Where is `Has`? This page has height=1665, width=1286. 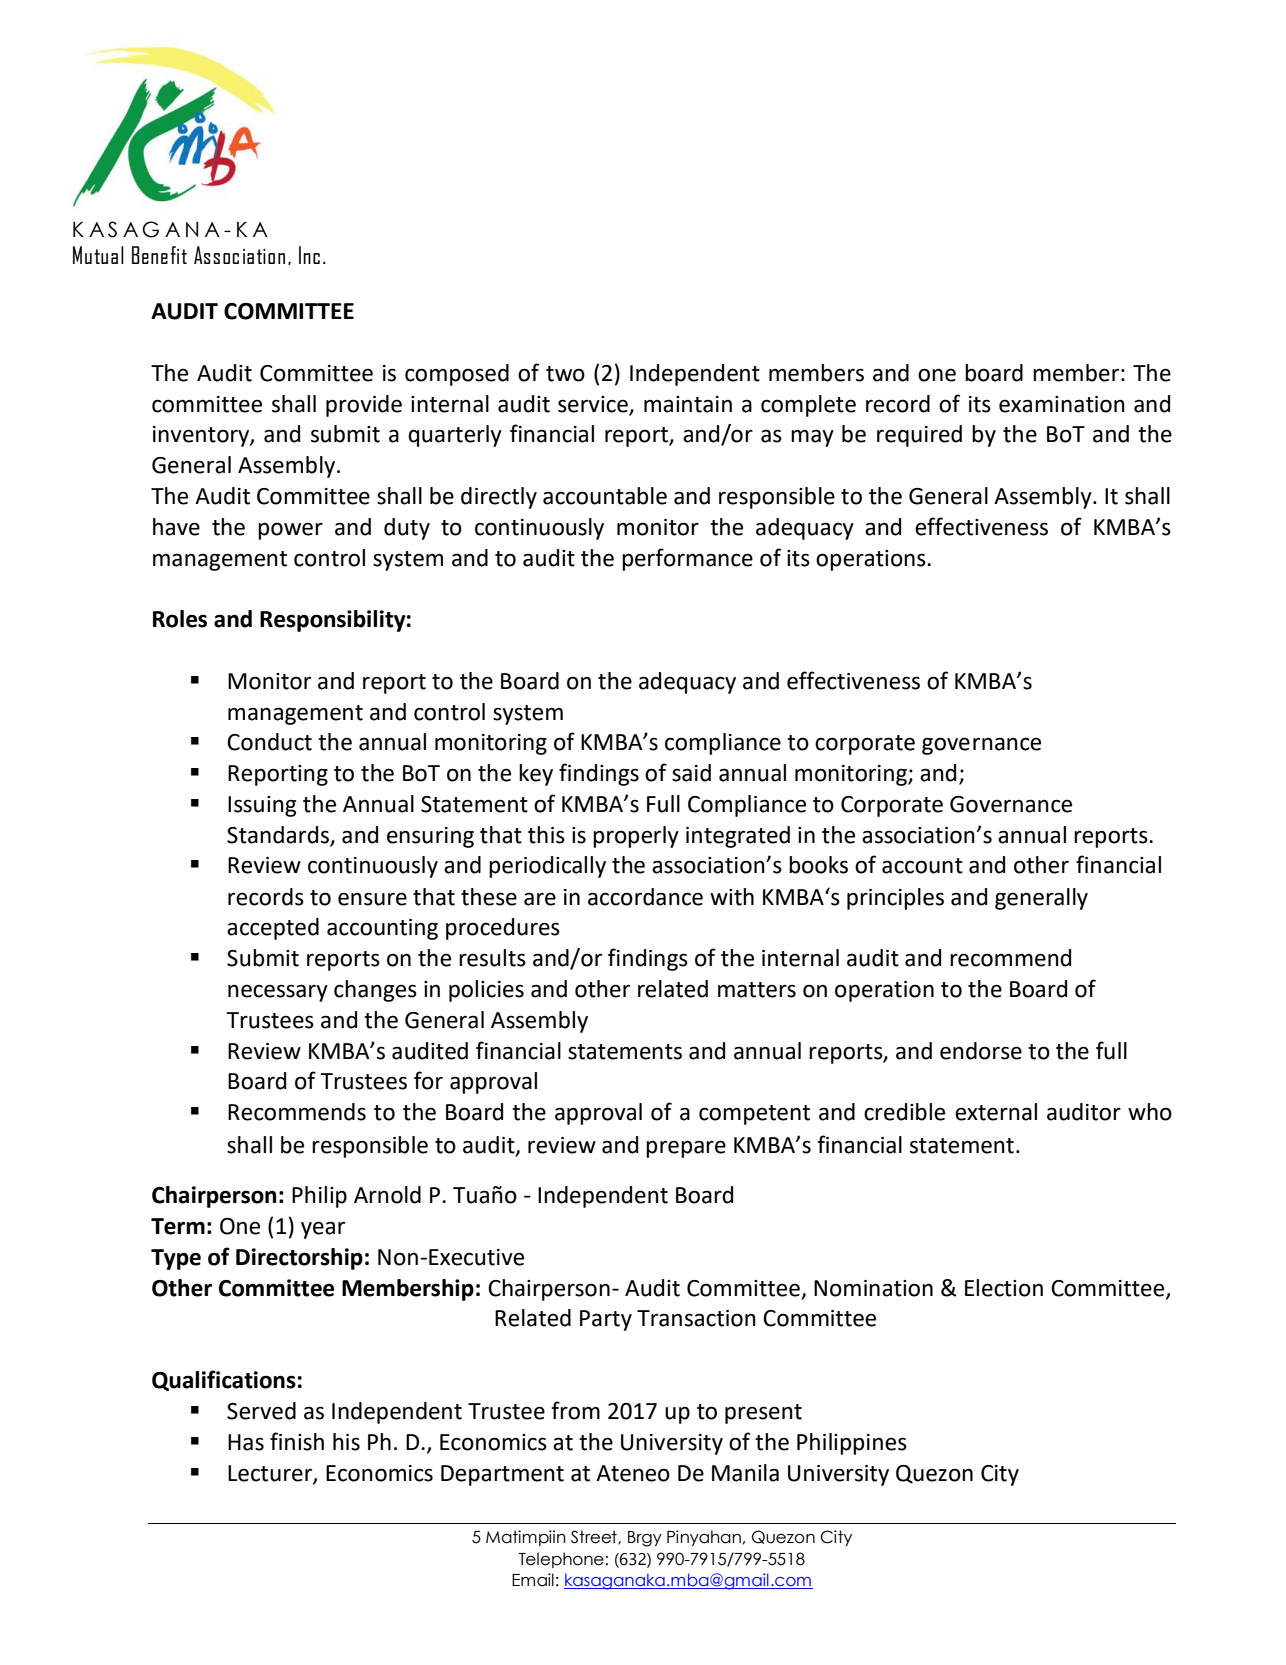 Has is located at coordinates (246, 1442).
